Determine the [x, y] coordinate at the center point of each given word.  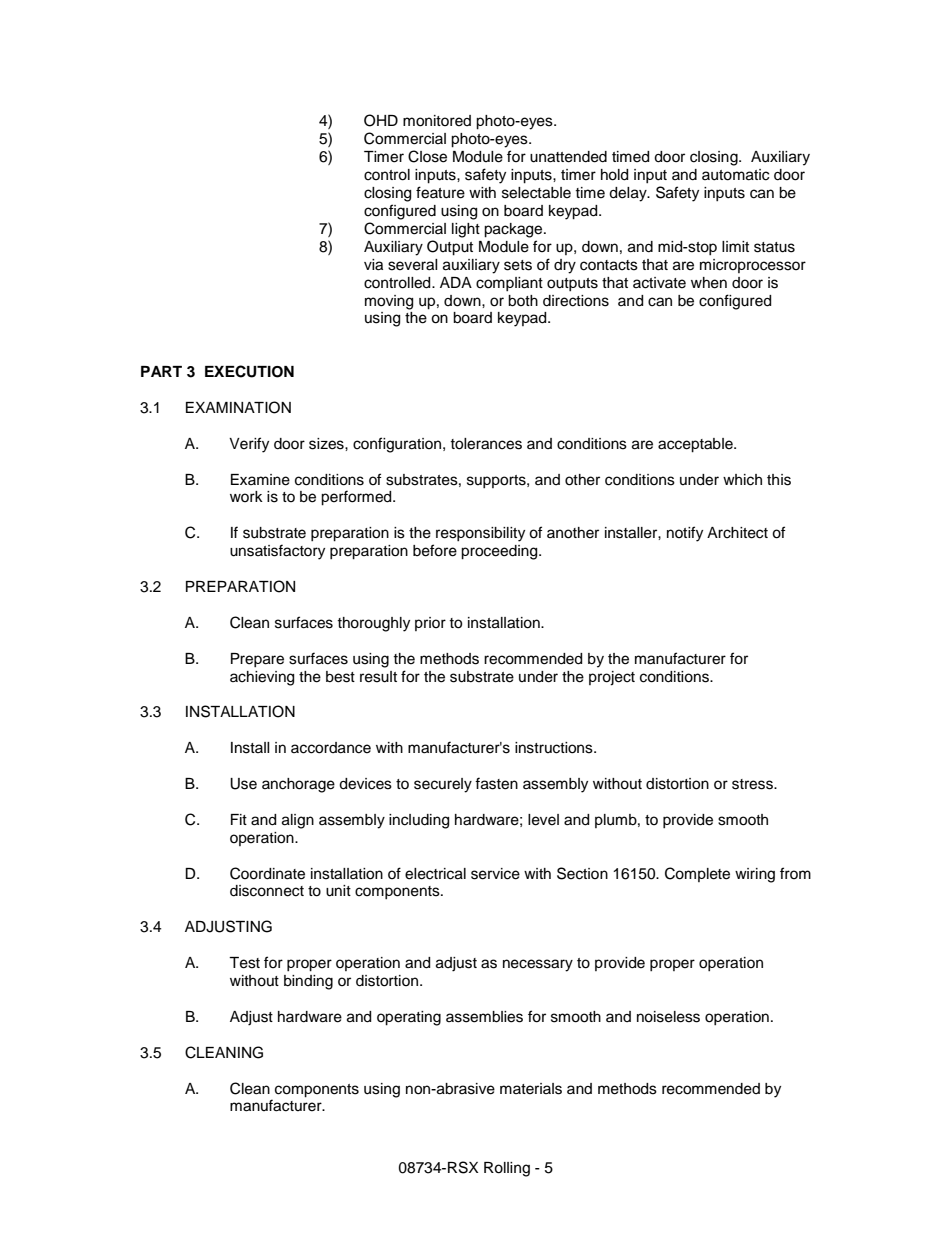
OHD [381, 120]
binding [308, 982]
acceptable [696, 445]
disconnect [267, 891]
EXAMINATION [238, 407]
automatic [735, 175]
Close [427, 156]
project [612, 678]
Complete [697, 874]
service [495, 874]
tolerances [486, 444]
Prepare [257, 660]
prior [430, 624]
